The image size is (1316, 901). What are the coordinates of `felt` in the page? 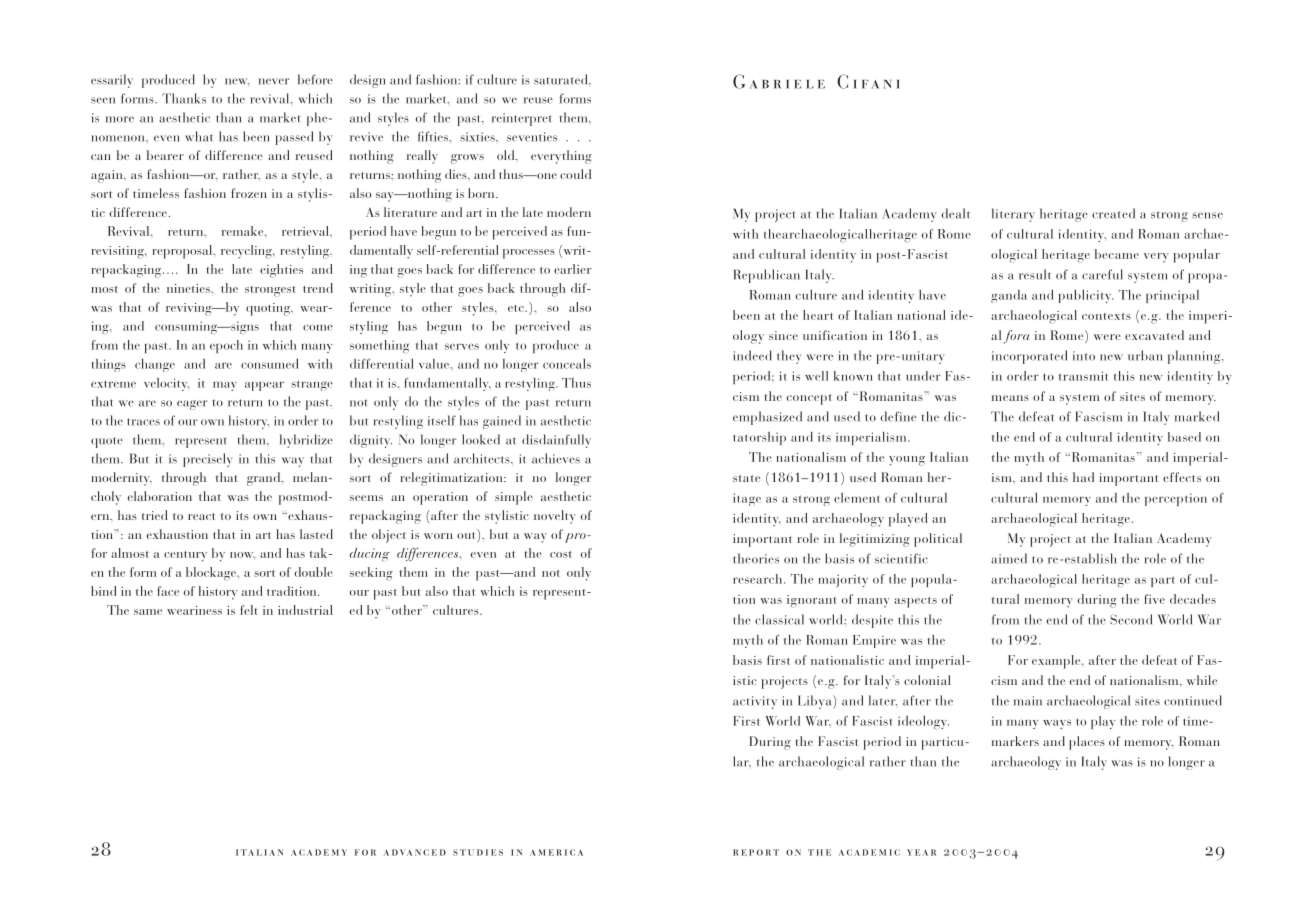 It's located at (249, 610).
